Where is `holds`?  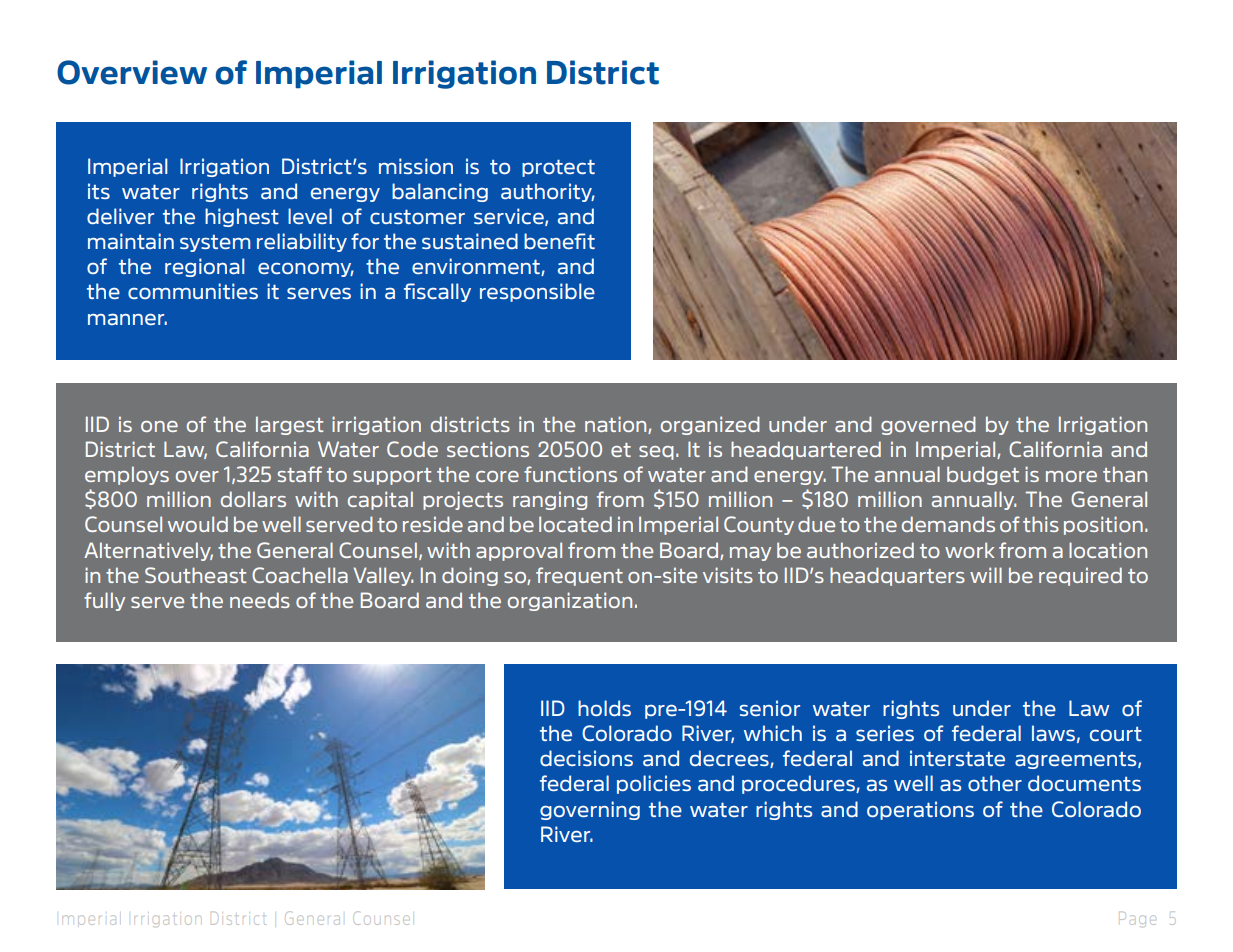
holds is located at coordinates (604, 708).
